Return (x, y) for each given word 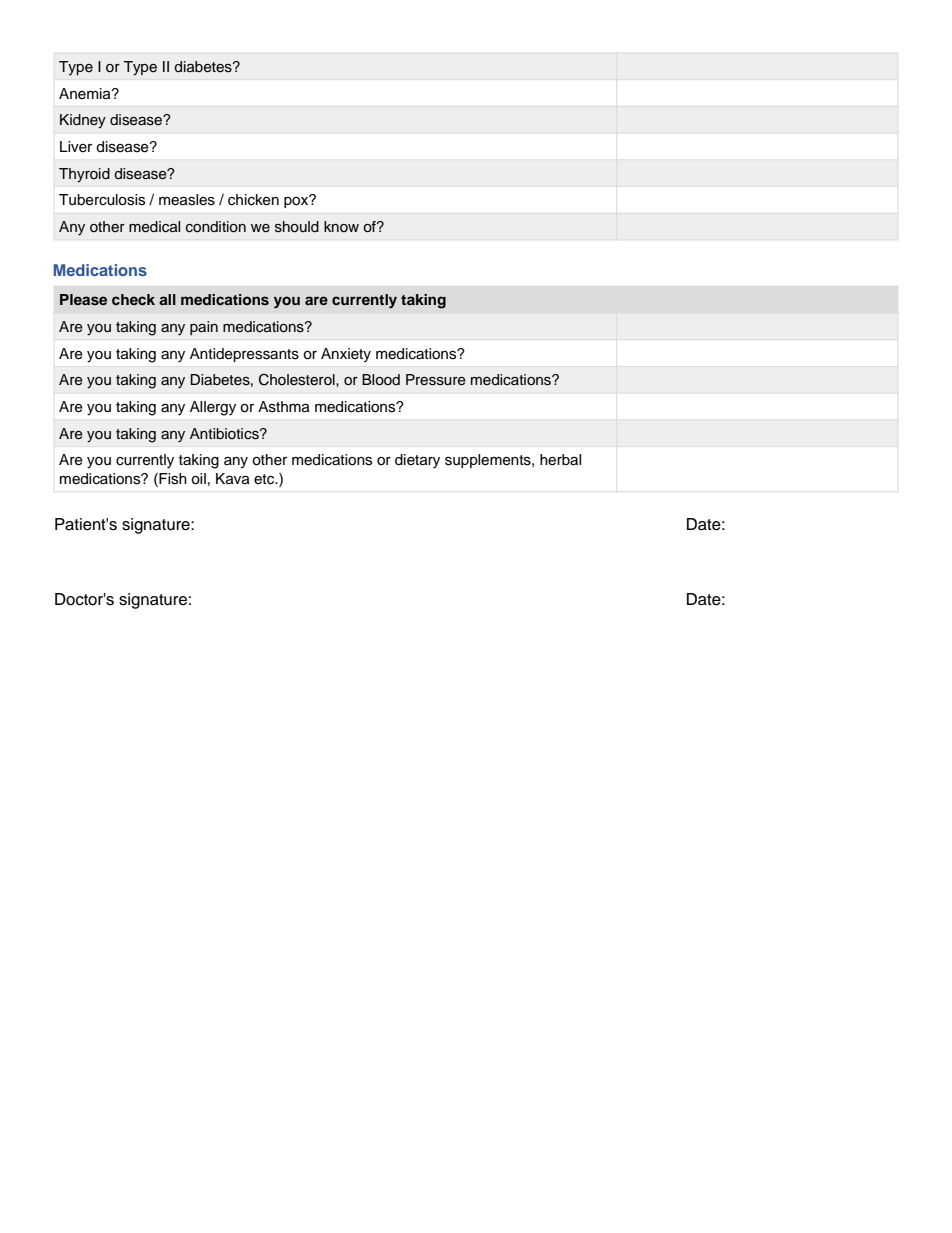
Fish (172, 480)
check (133, 299)
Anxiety (346, 355)
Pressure (436, 380)
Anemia (86, 94)
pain (204, 328)
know (341, 226)
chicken (253, 200)
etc (265, 479)
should (297, 227)
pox (297, 201)
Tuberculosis (102, 200)
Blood (381, 380)
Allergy (213, 408)
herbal (560, 460)
